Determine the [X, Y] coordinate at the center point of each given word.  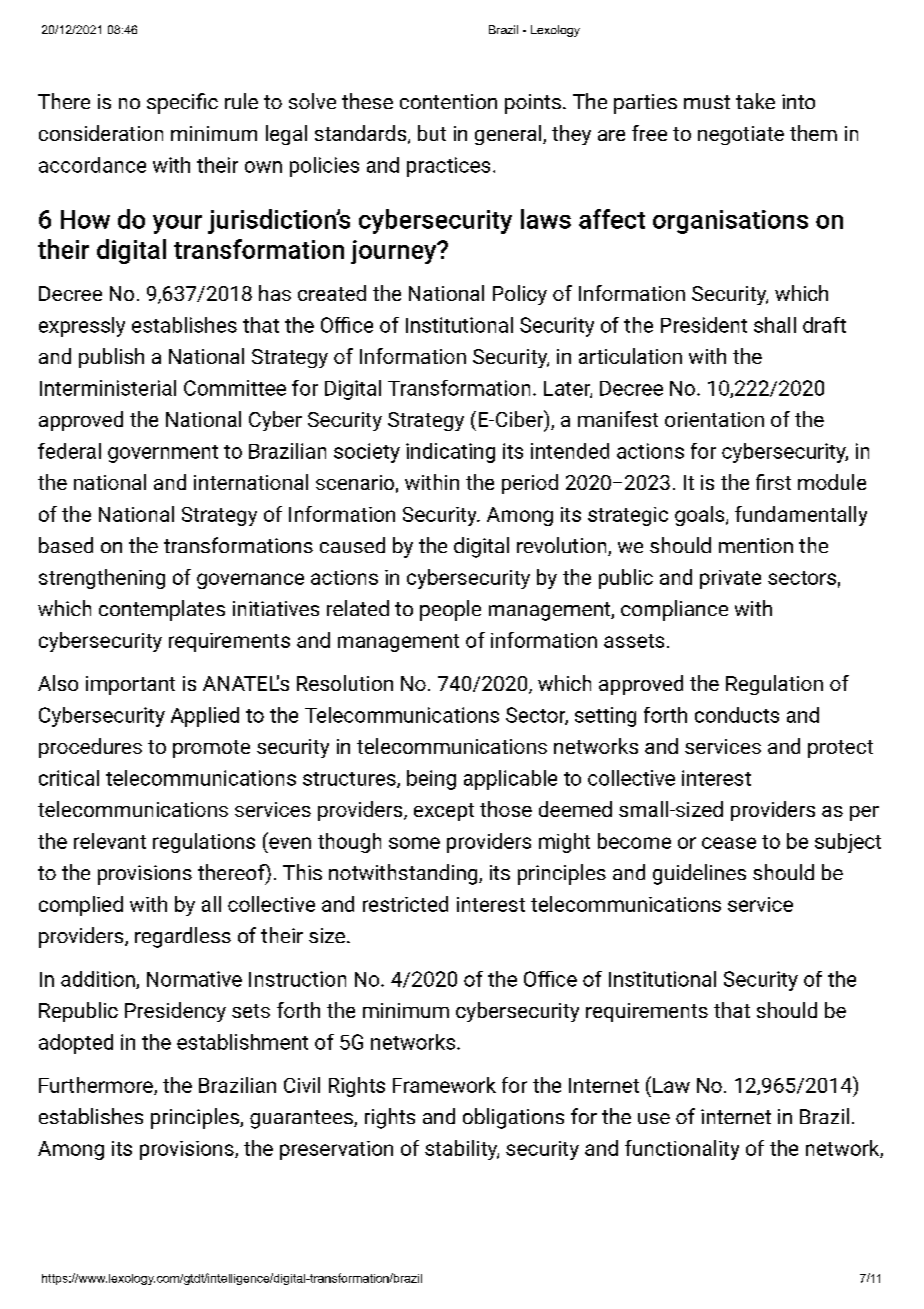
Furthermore [97, 1086]
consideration [101, 133]
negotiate [741, 135]
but [432, 133]
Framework [444, 1085]
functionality [682, 1150]
